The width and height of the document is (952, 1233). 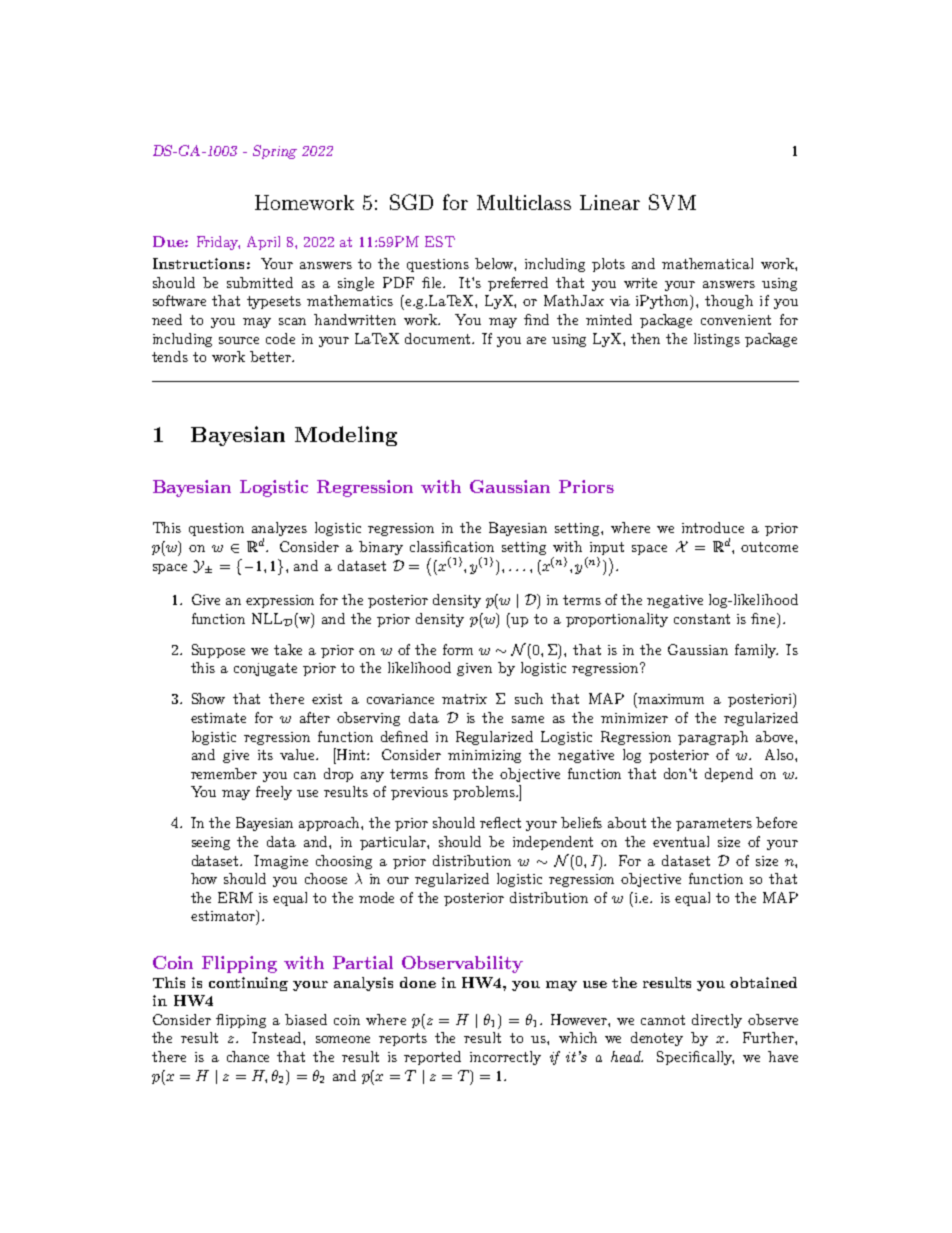 What do you see at coordinates (275, 152) in the document?
I see `Spring` at bounding box center [275, 152].
